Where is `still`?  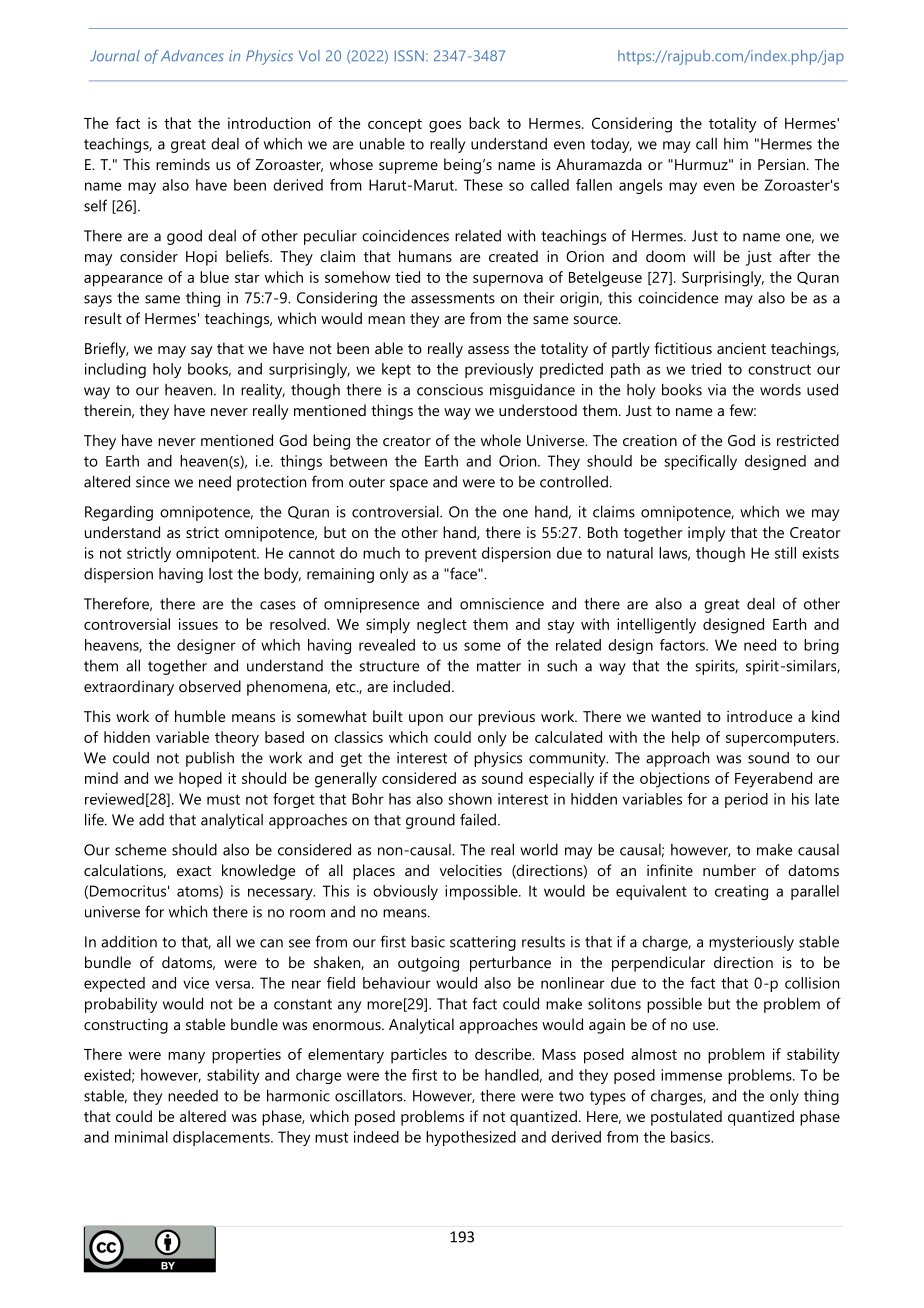 still is located at coordinates (785, 553).
